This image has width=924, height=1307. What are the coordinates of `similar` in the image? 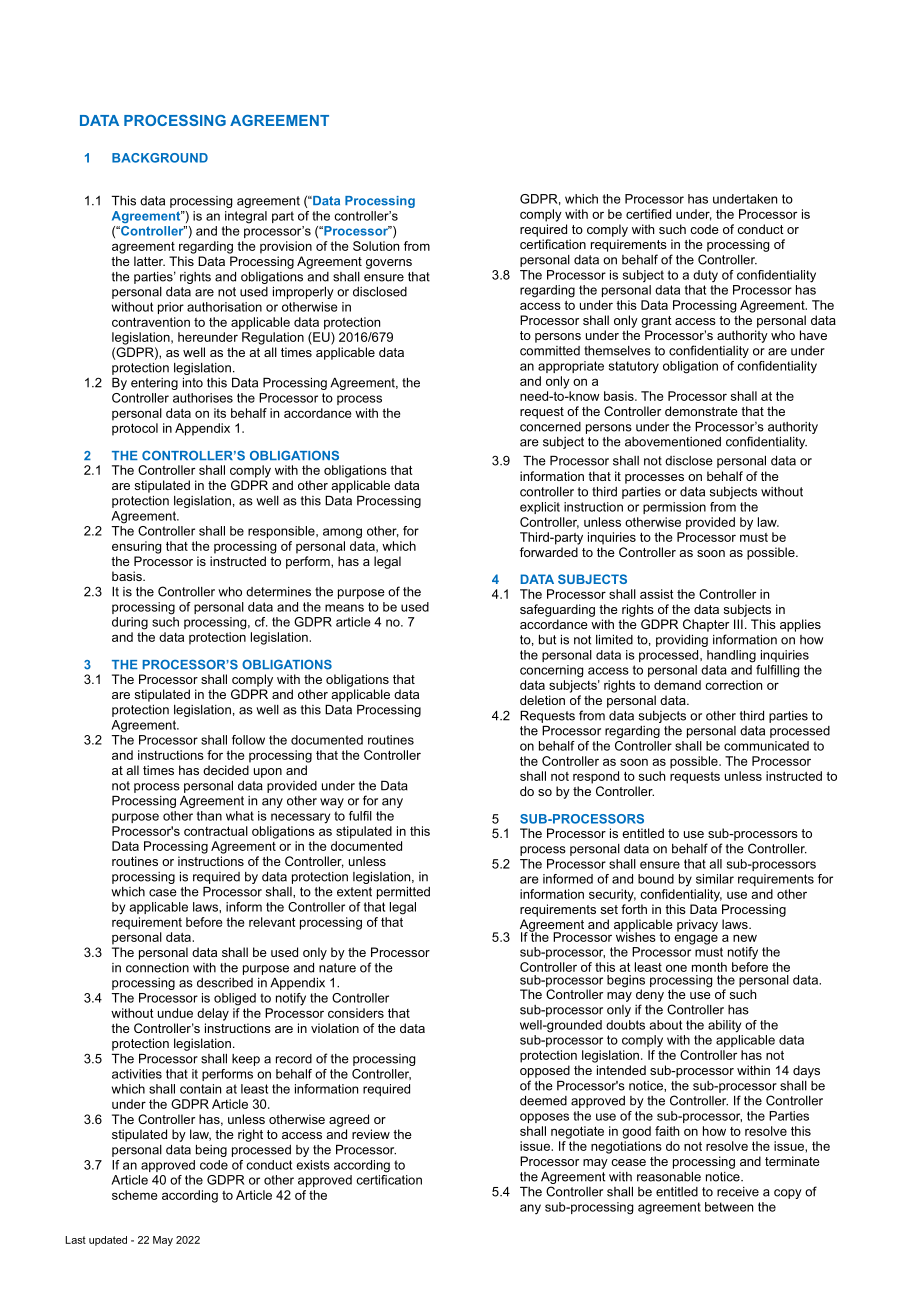 It's located at (715, 879).
